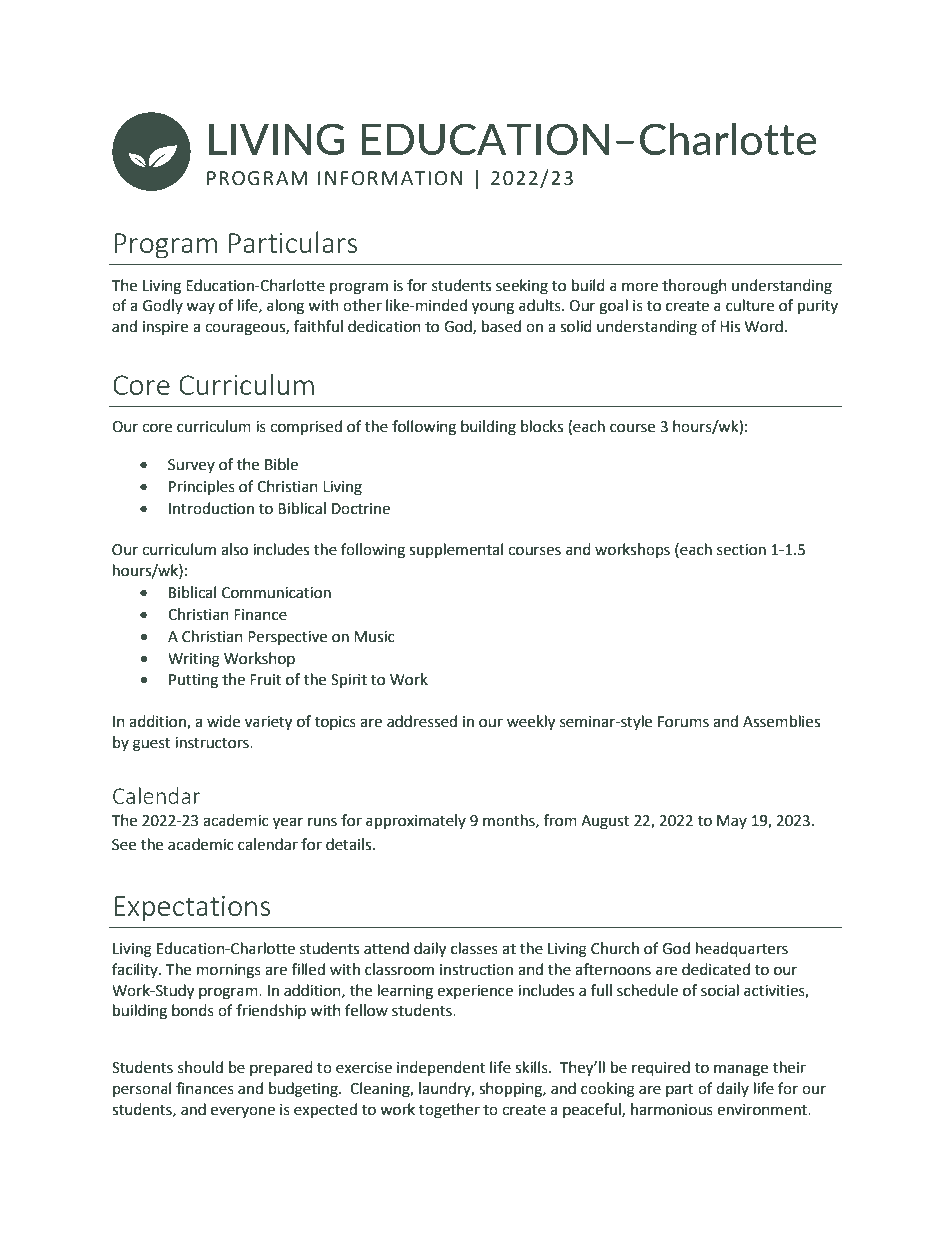 The image size is (952, 1233). Describe the element at coordinates (194, 660) in the screenshot. I see `Writing` at that location.
